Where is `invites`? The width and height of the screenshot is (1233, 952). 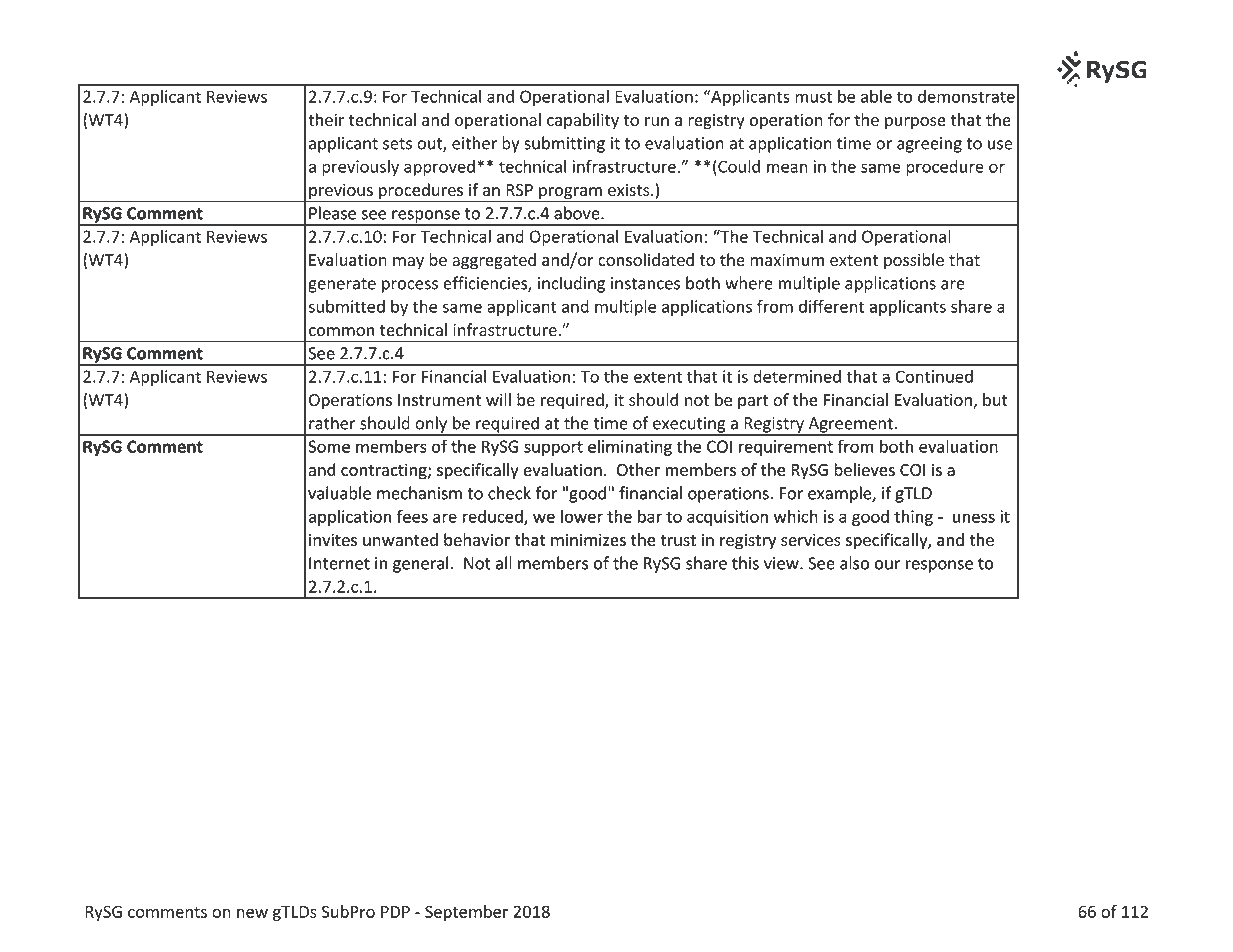
invites is located at coordinates (333, 540).
